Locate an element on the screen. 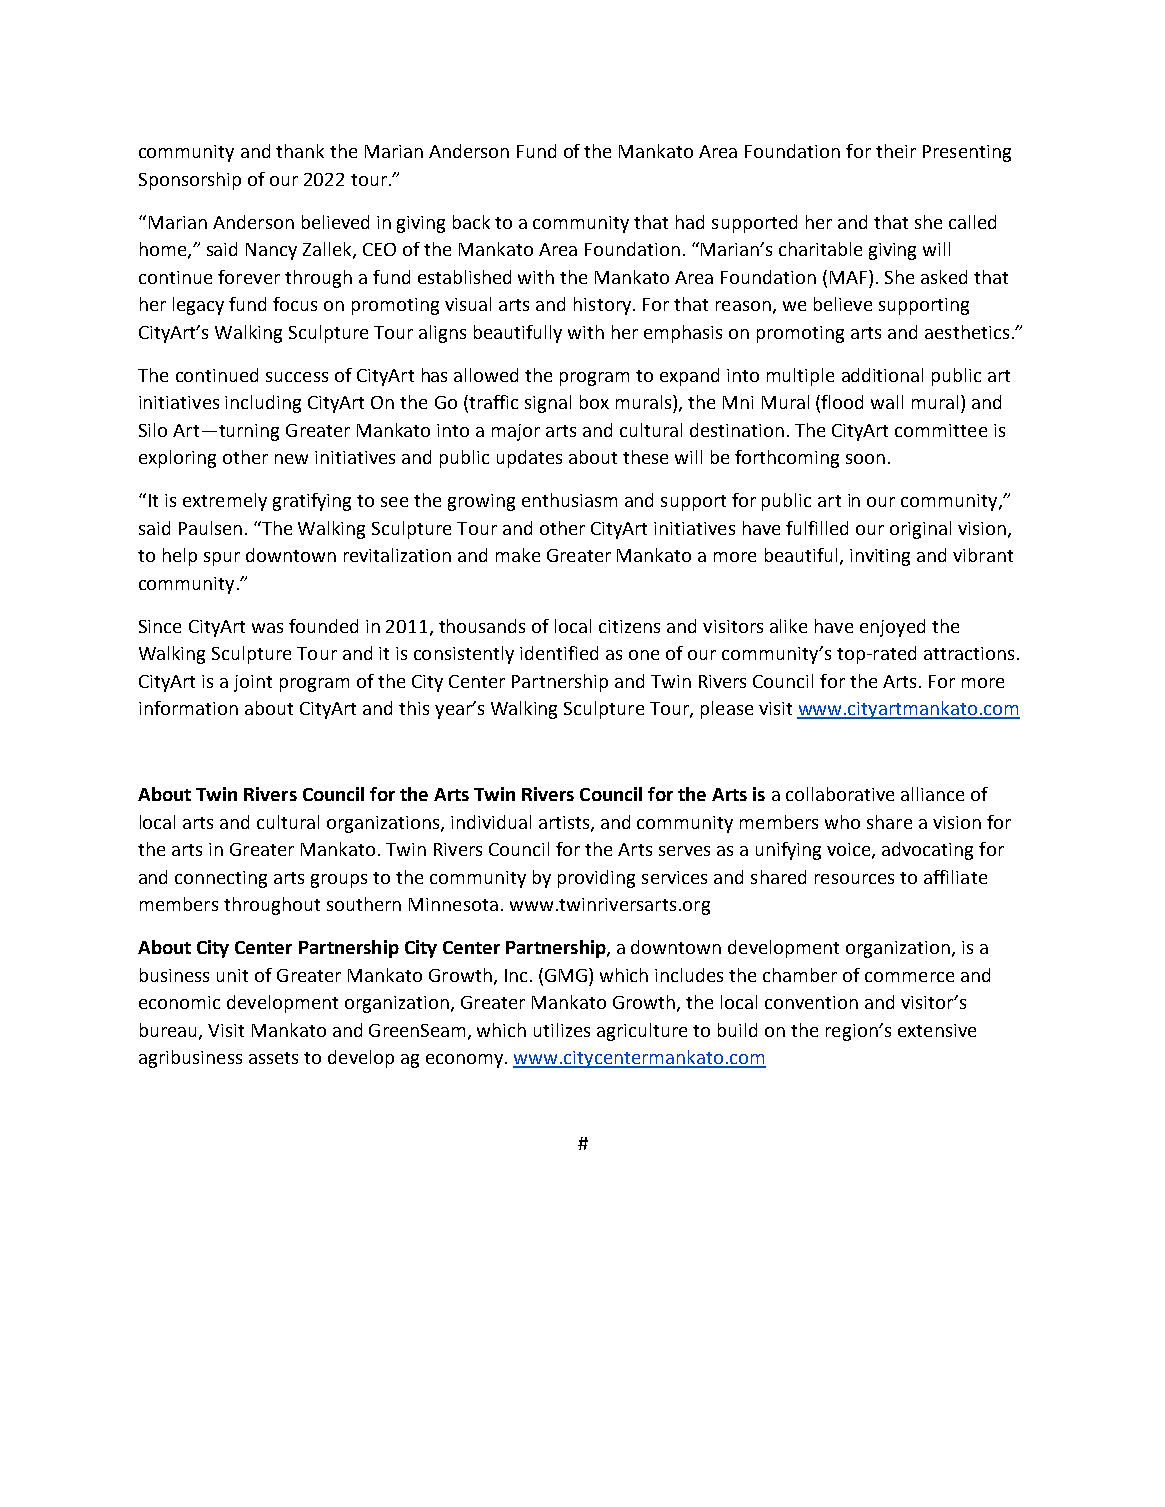  back is located at coordinates (471, 222).
